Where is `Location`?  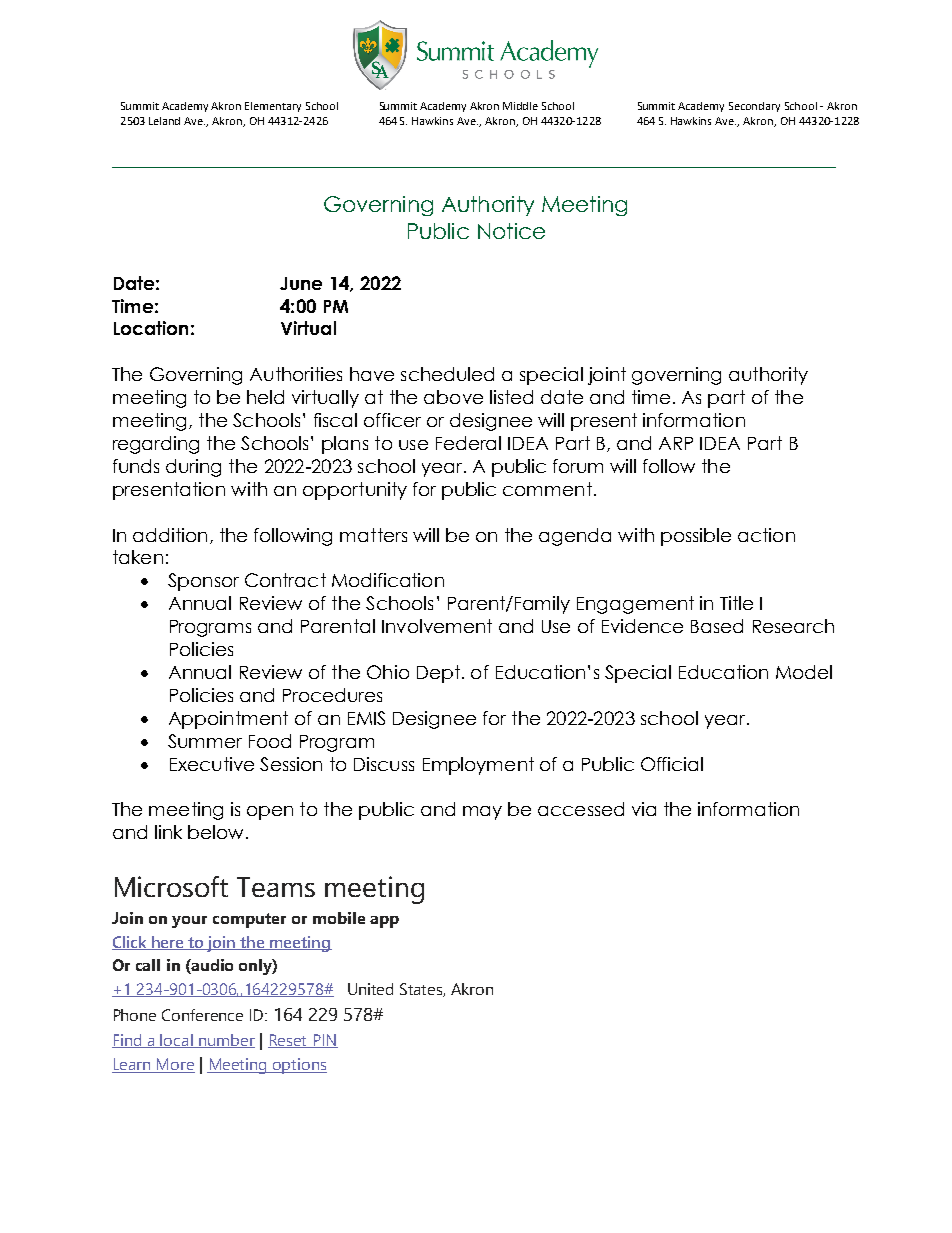 Location is located at coordinates (151, 328).
